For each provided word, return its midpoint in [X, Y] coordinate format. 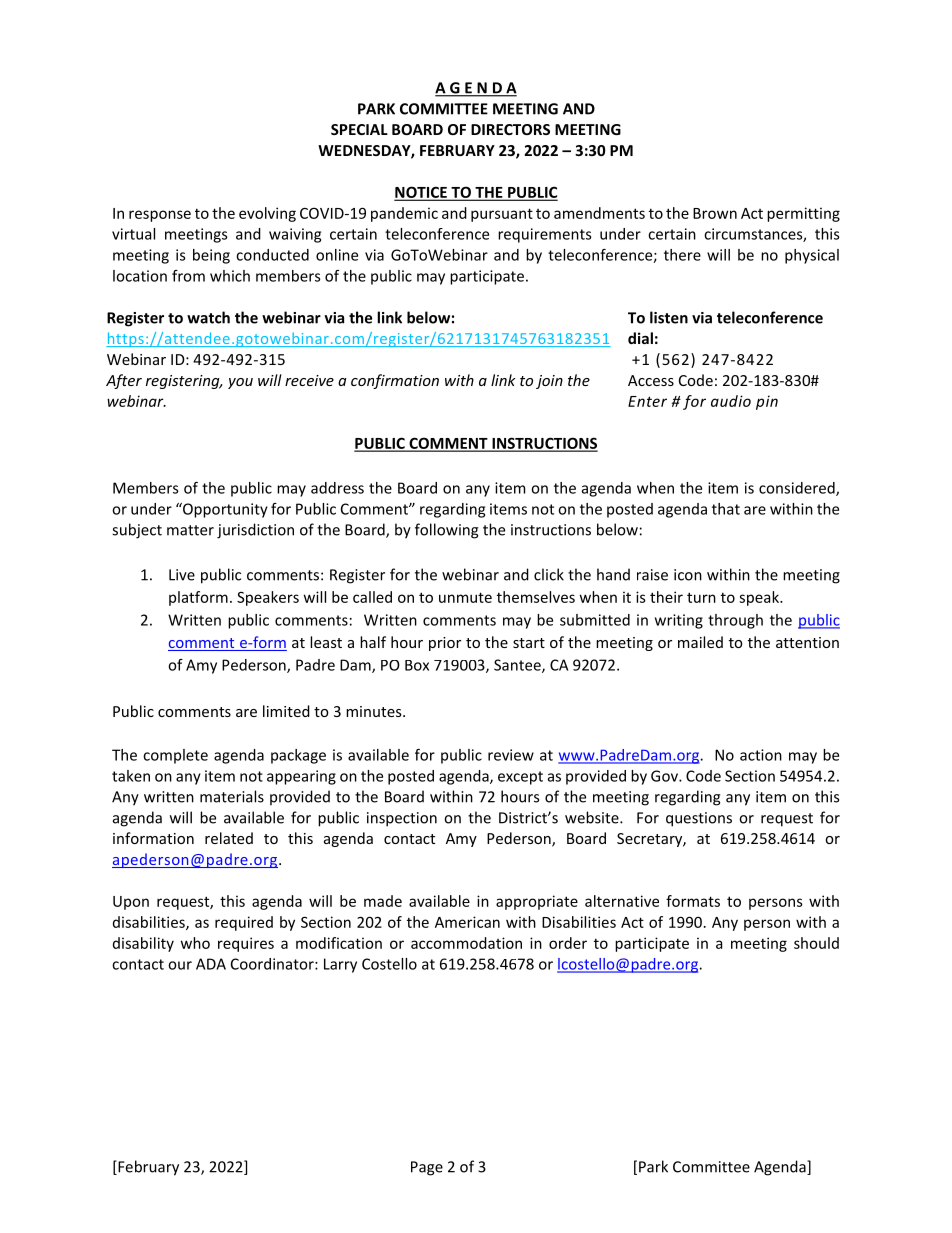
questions [699, 819]
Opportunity [224, 510]
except [520, 778]
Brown [715, 213]
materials [232, 796]
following [446, 531]
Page [427, 1168]
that [726, 509]
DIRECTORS [510, 129]
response [160, 216]
